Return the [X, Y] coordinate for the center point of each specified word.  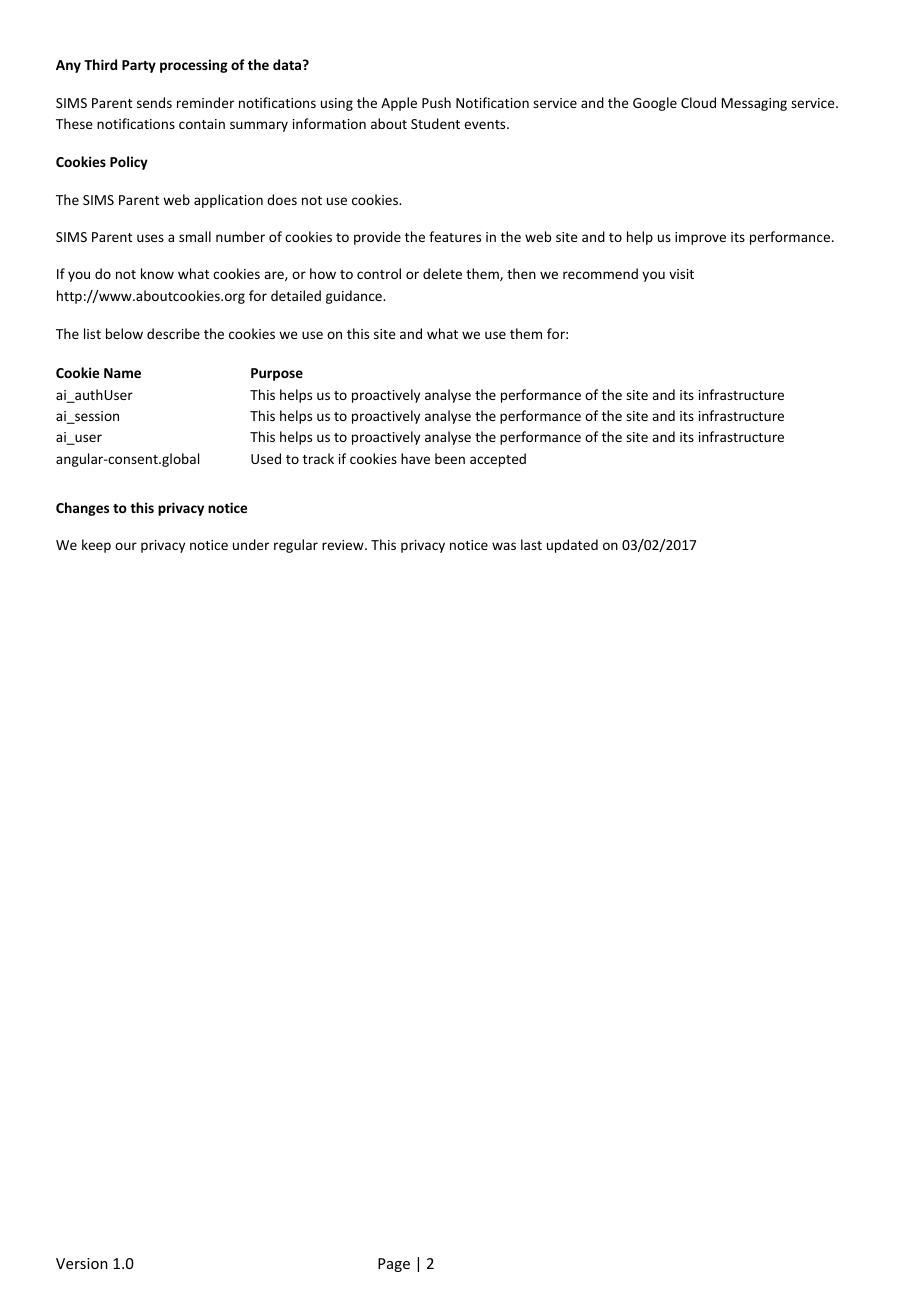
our [126, 546]
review [344, 545]
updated [572, 546]
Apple [399, 104]
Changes [82, 509]
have [415, 458]
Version [82, 1263]
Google [655, 104]
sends [154, 102]
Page [394, 1265]
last [531, 544]
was [504, 546]
